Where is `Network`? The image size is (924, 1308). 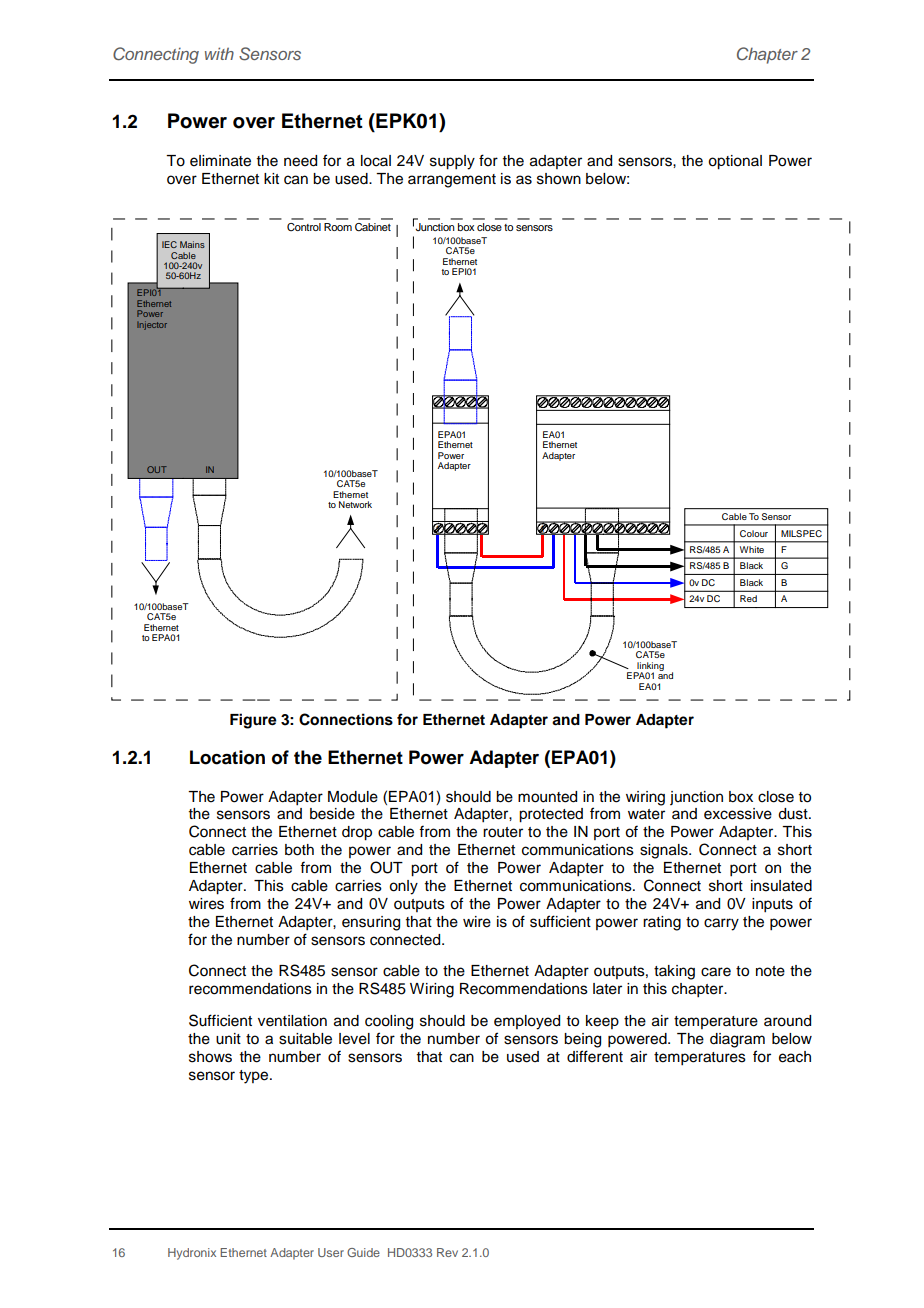 Network is located at coordinates (355, 504).
